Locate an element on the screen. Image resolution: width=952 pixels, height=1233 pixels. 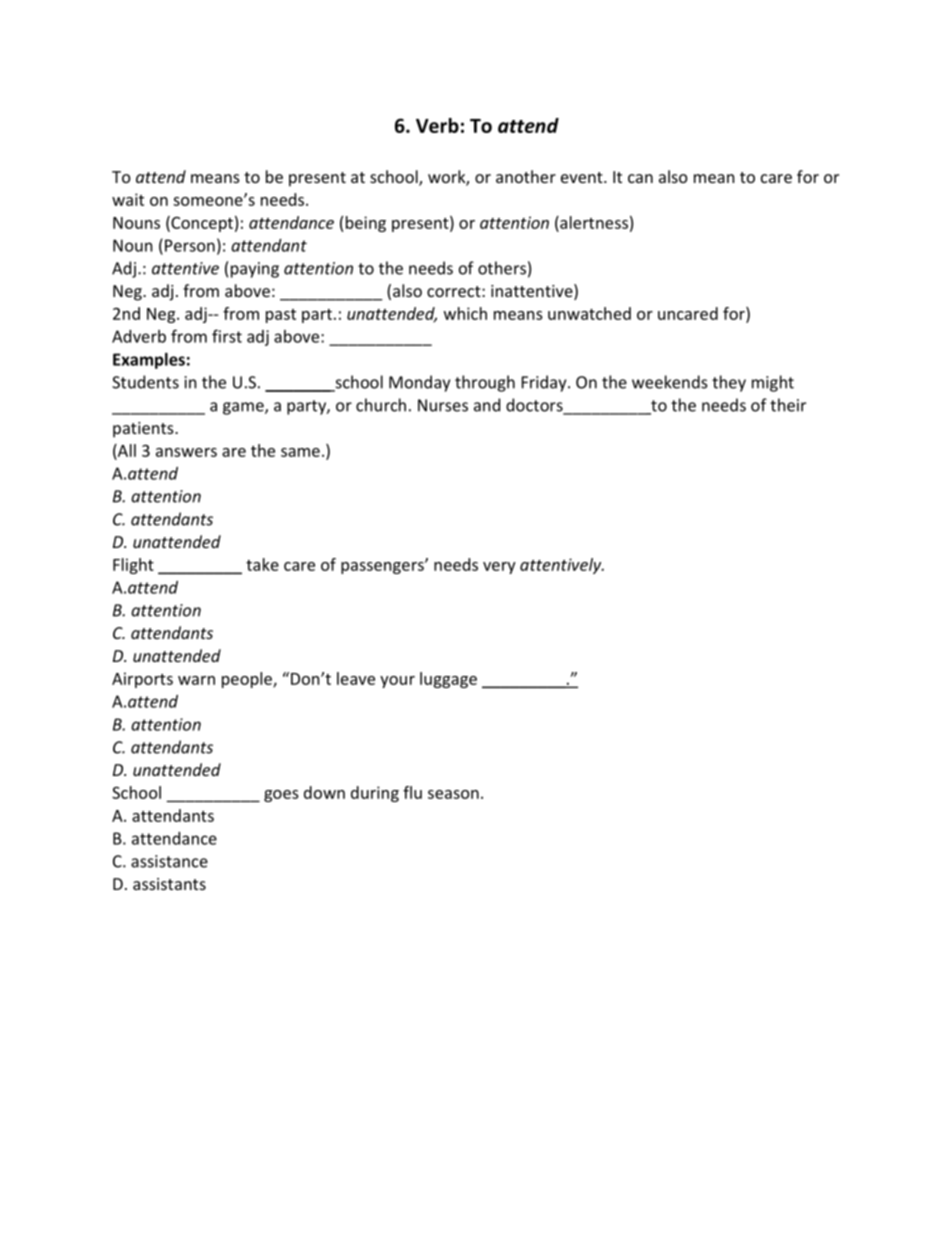
during is located at coordinates (375, 794).
